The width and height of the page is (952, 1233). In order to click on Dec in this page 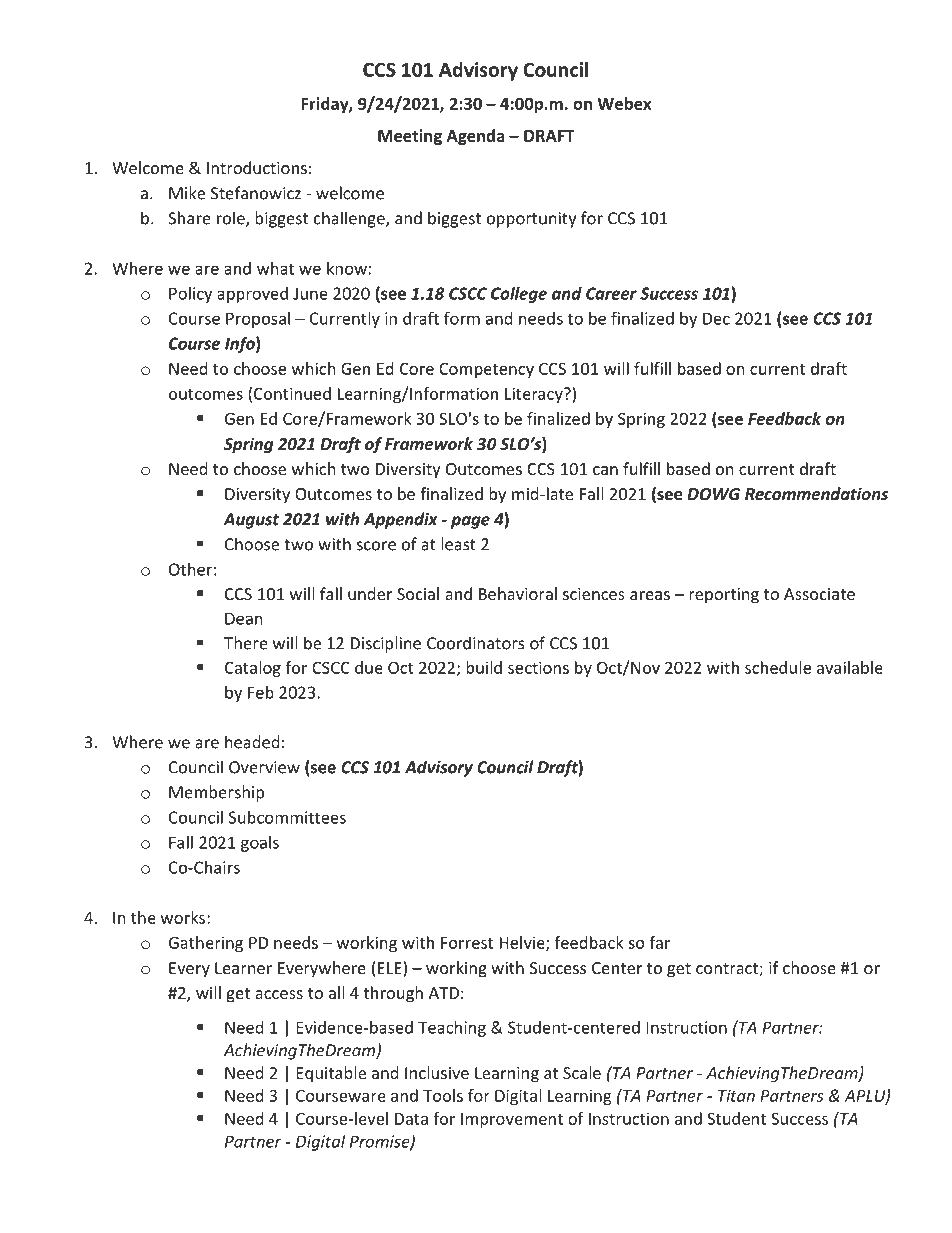, I will do `click(716, 318)`.
